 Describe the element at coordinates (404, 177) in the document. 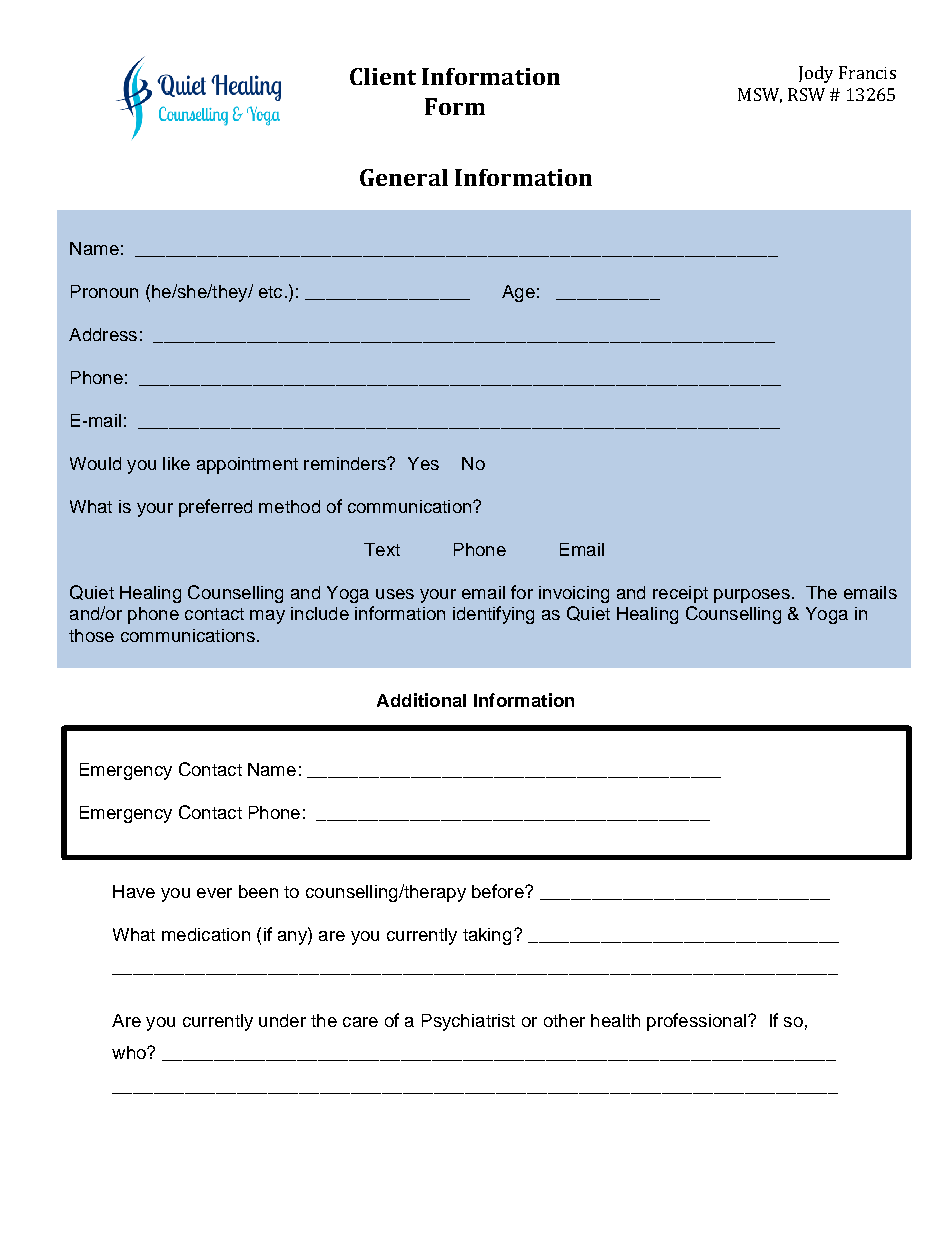

I see `General` at that location.
